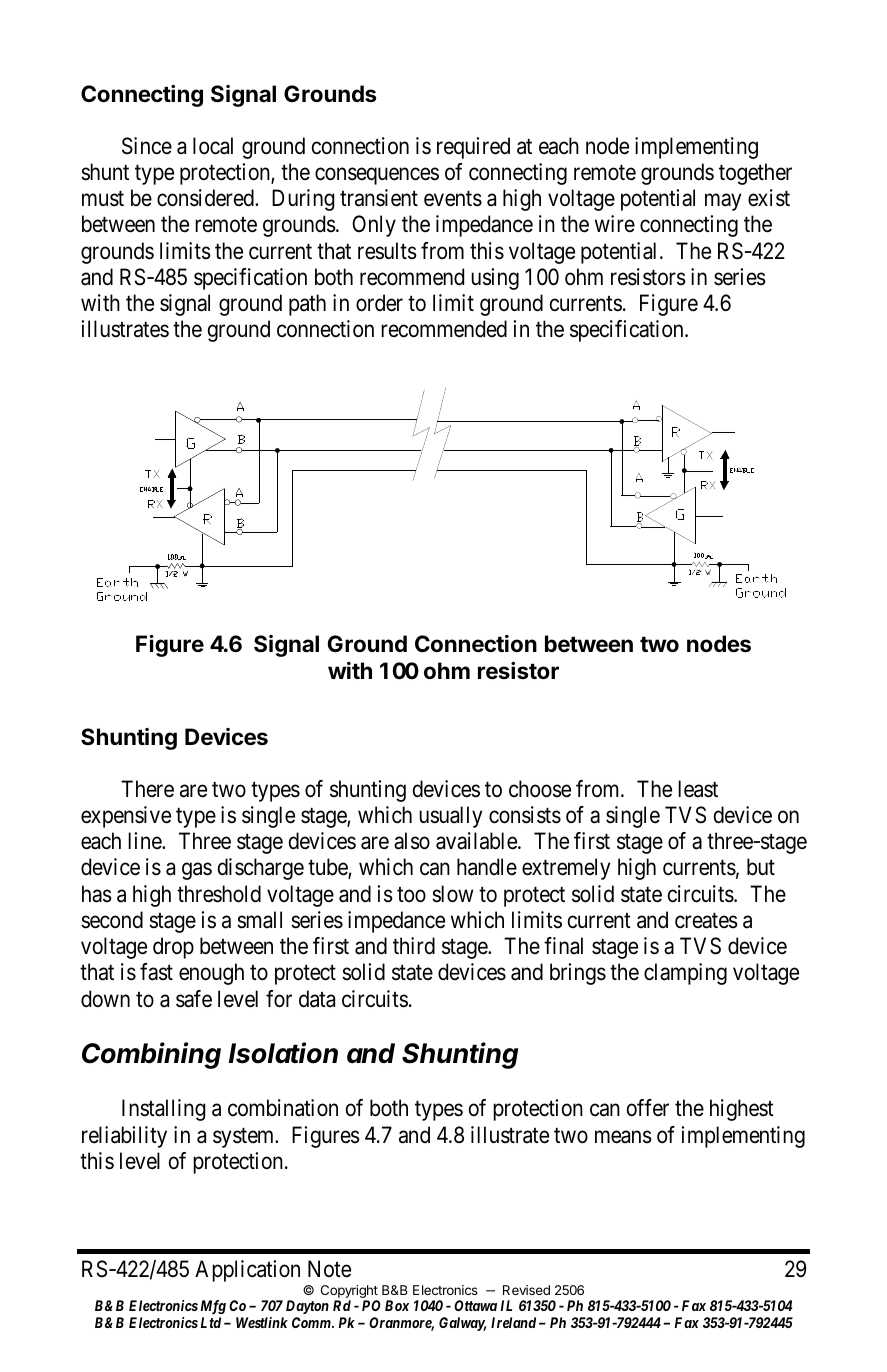  Describe the element at coordinates (761, 867) in the screenshot. I see `but` at that location.
